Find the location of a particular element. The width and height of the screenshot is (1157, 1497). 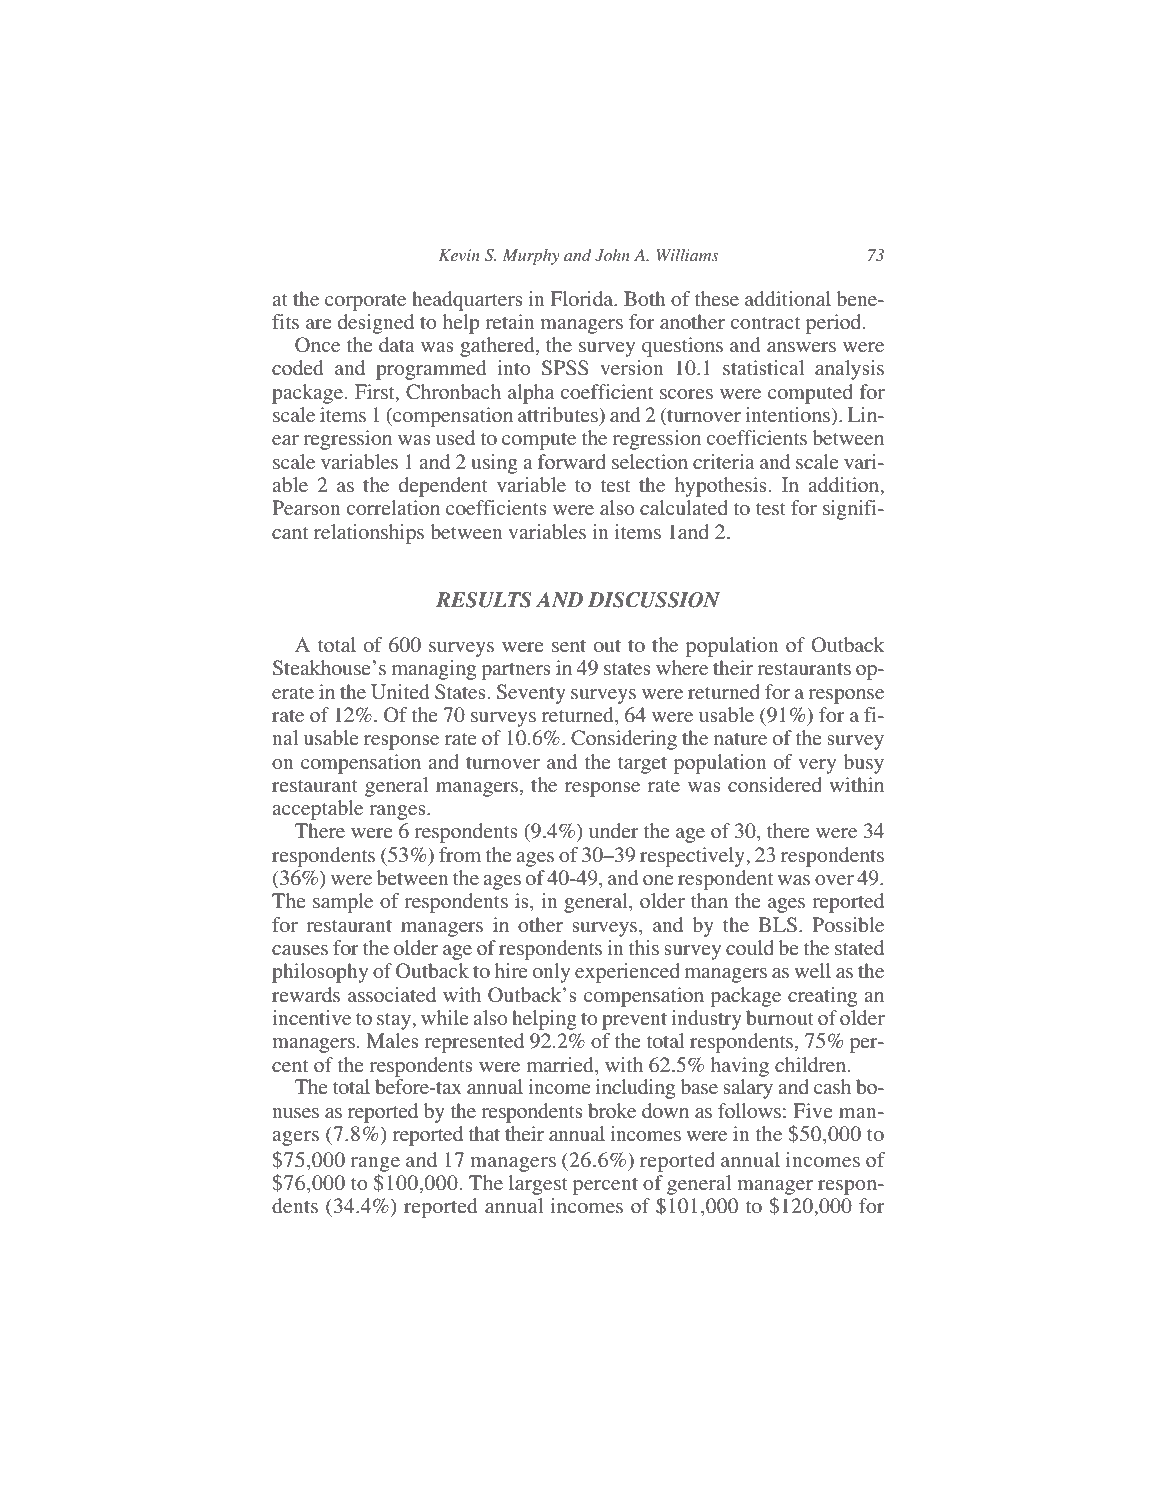

largest is located at coordinates (538, 1185).
